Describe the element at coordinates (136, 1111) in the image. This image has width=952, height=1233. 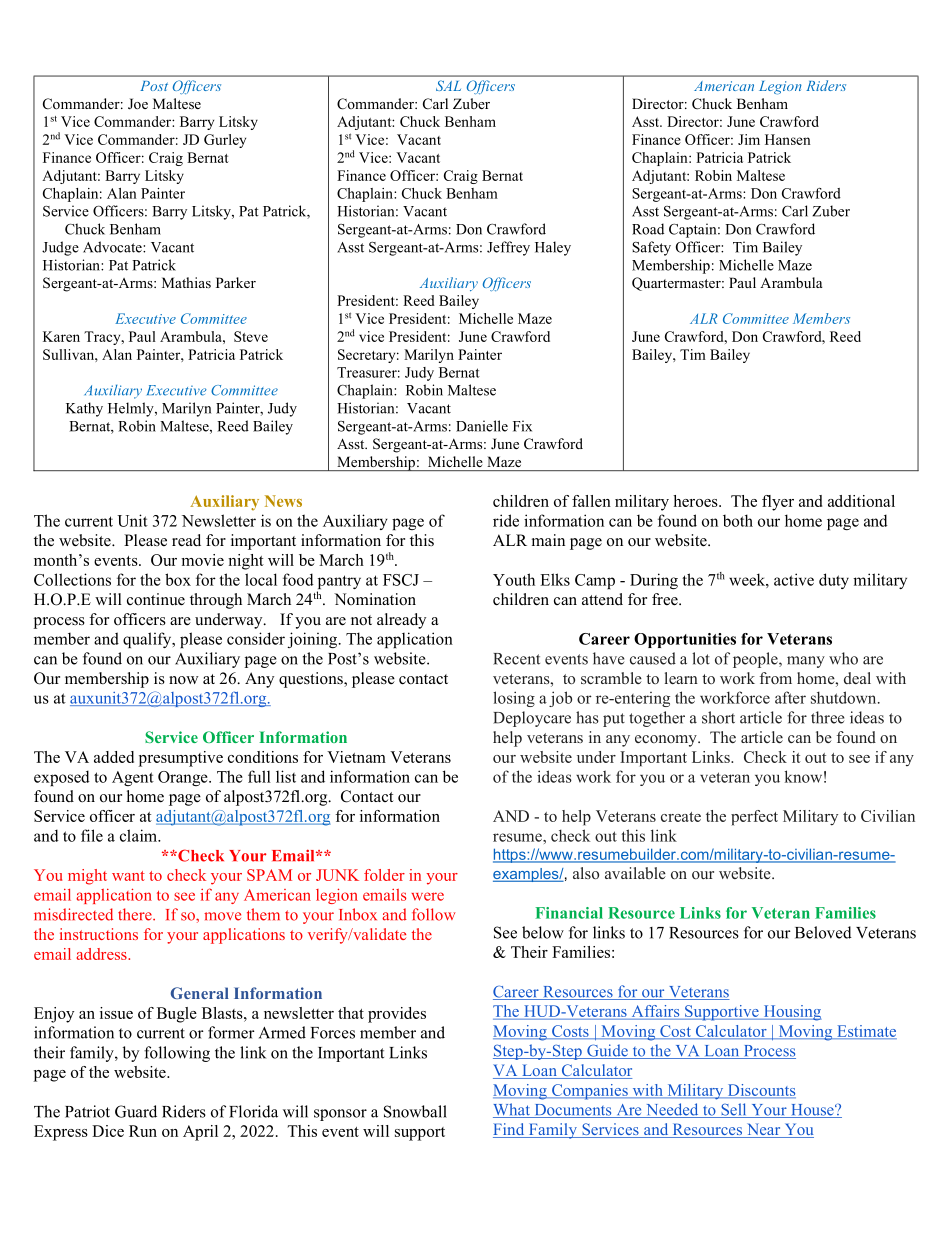
I see `Guard` at that location.
